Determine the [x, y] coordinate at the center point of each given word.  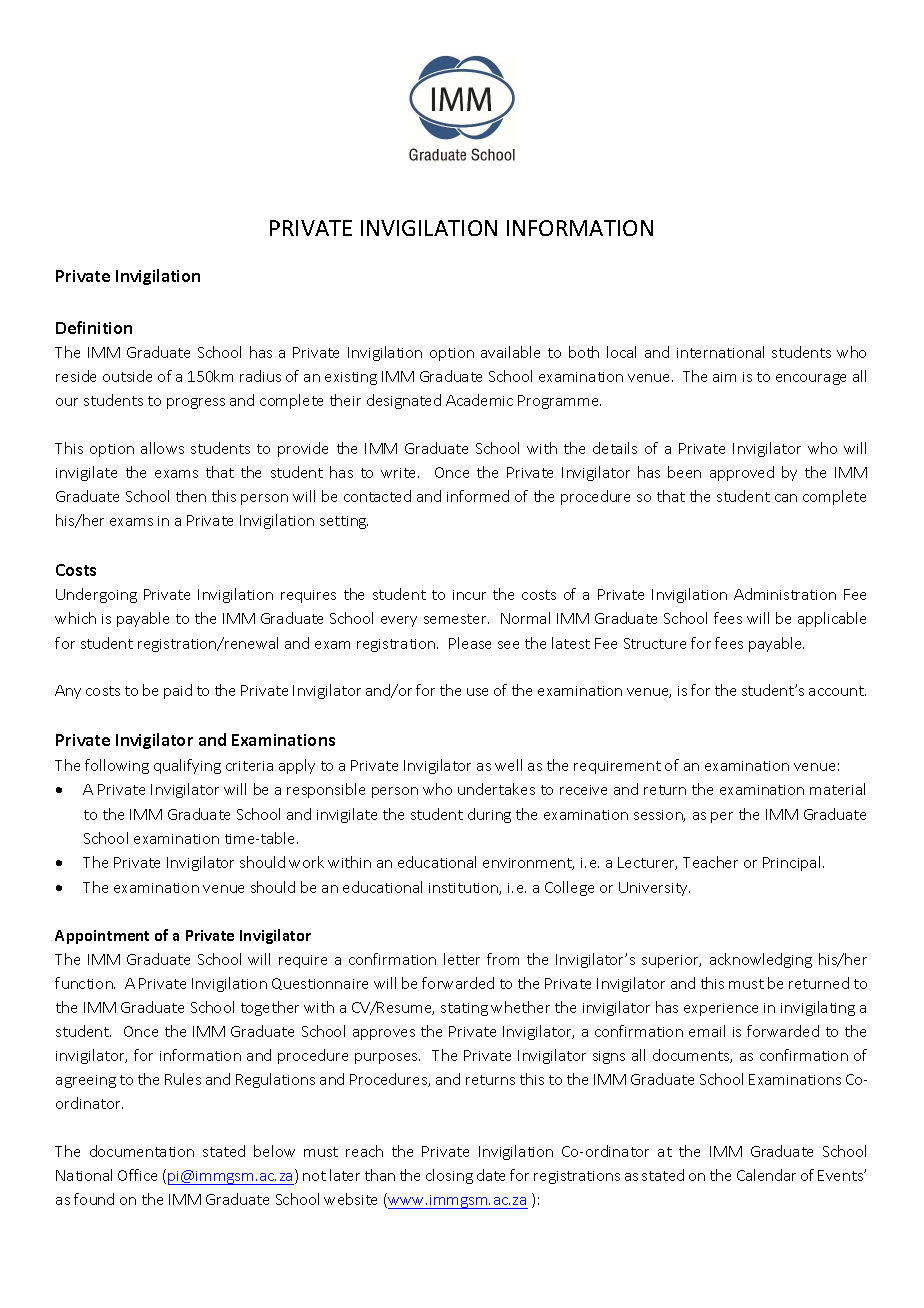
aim [724, 377]
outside [127, 376]
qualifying [187, 766]
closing [449, 1176]
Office [137, 1175]
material [837, 789]
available [510, 352]
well [508, 765]
